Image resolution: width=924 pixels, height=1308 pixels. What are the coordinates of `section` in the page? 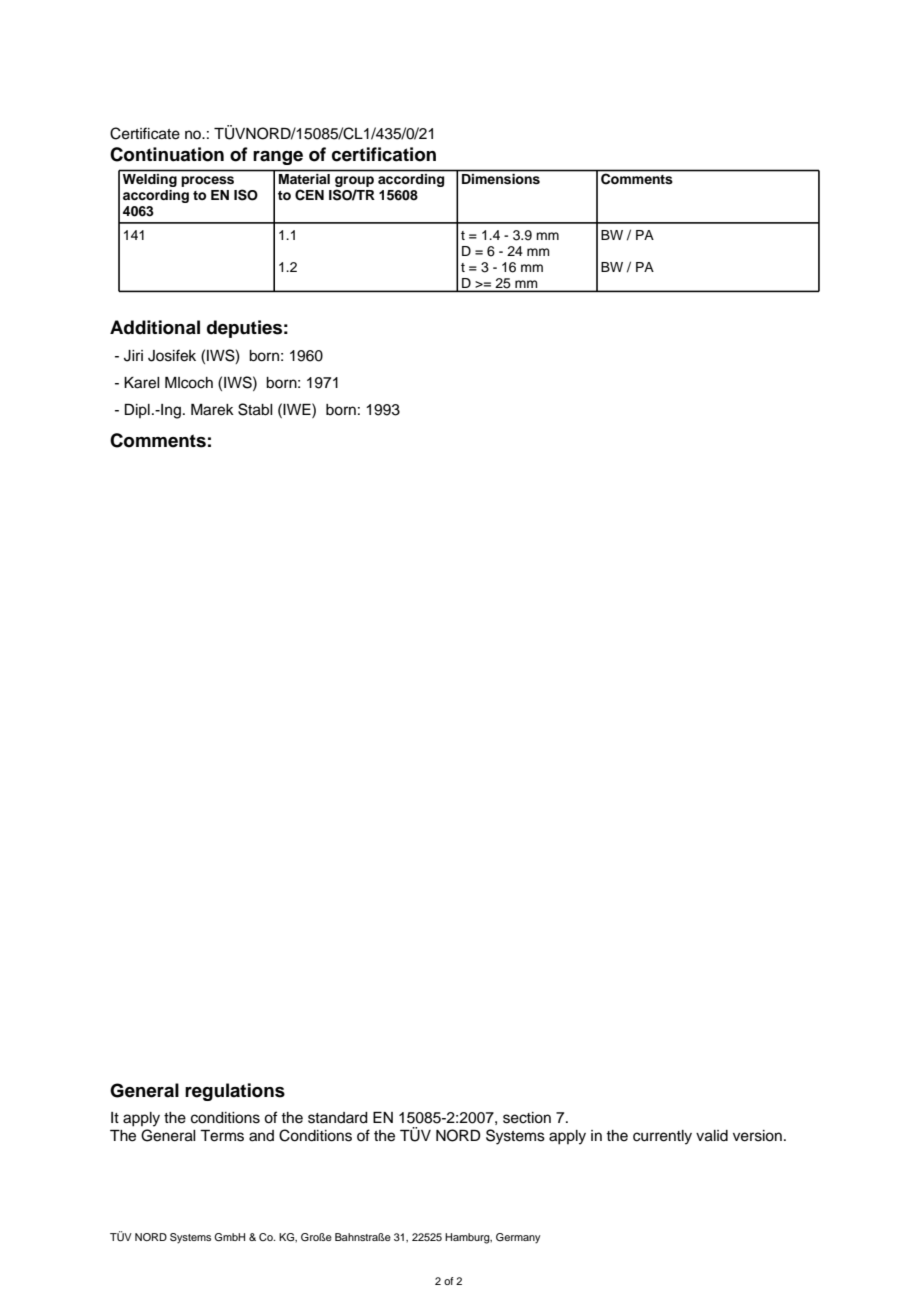 It's located at (527, 1118).
